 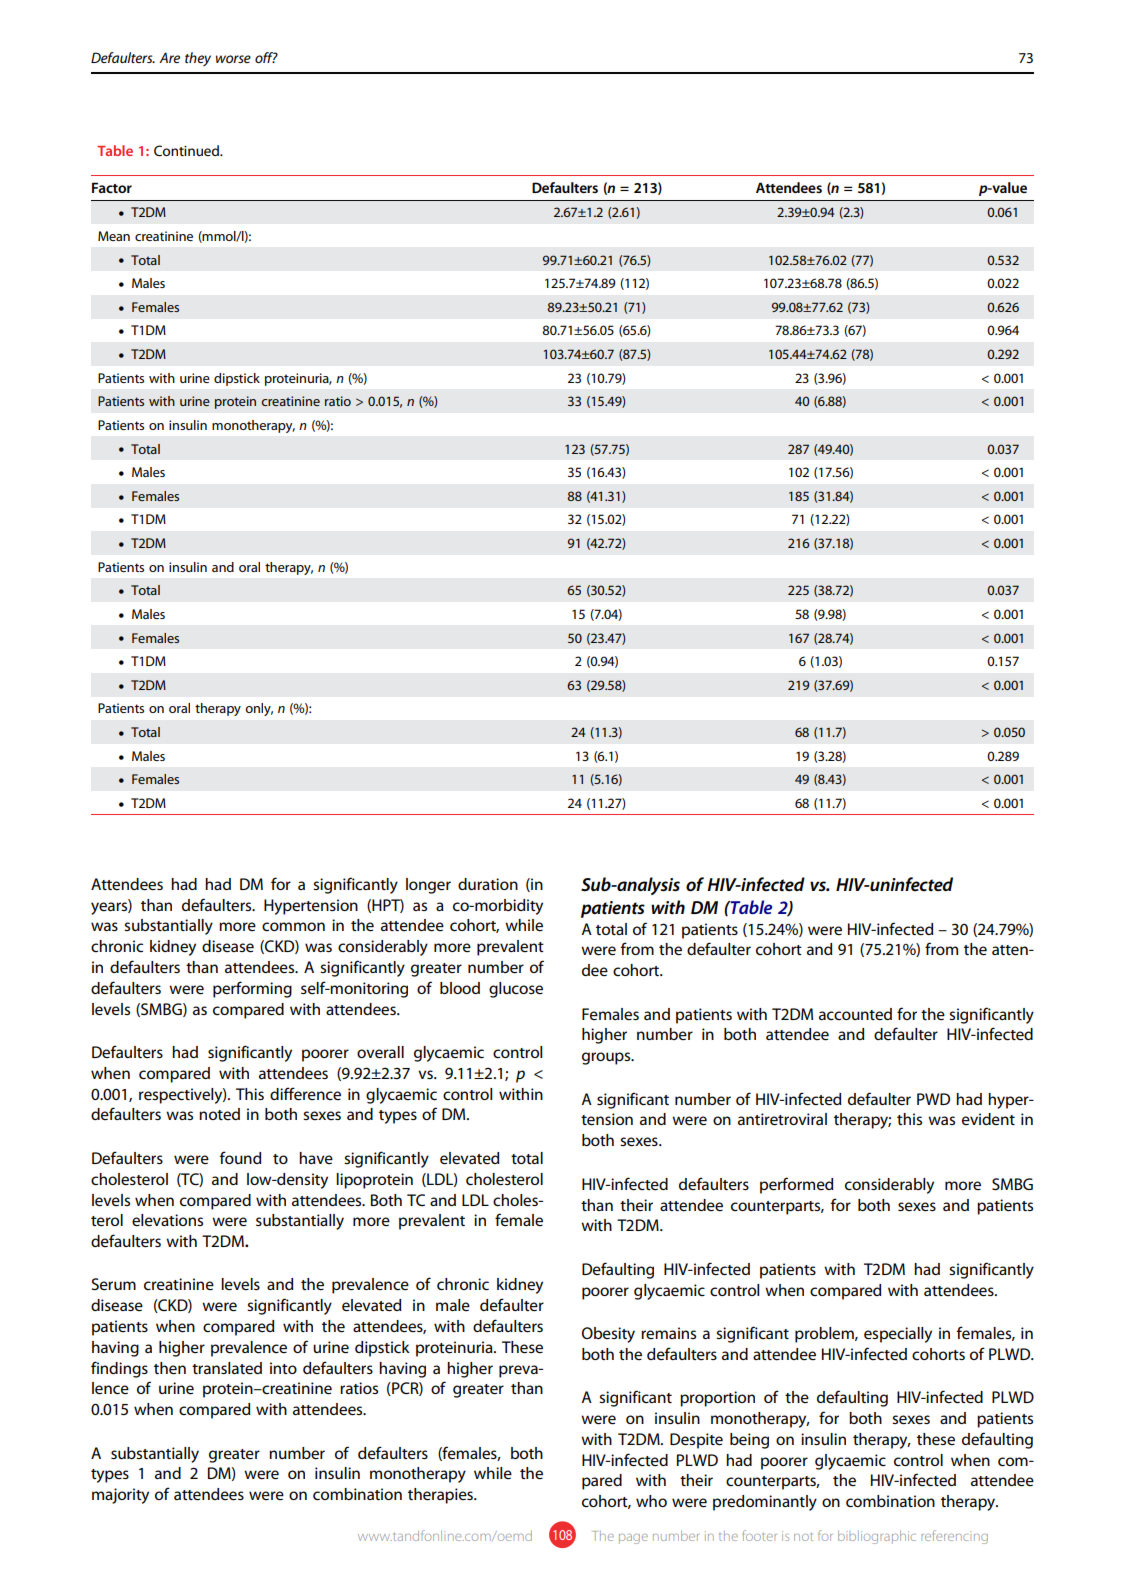 What do you see at coordinates (782, 1119) in the image?
I see `antiretroviral` at bounding box center [782, 1119].
